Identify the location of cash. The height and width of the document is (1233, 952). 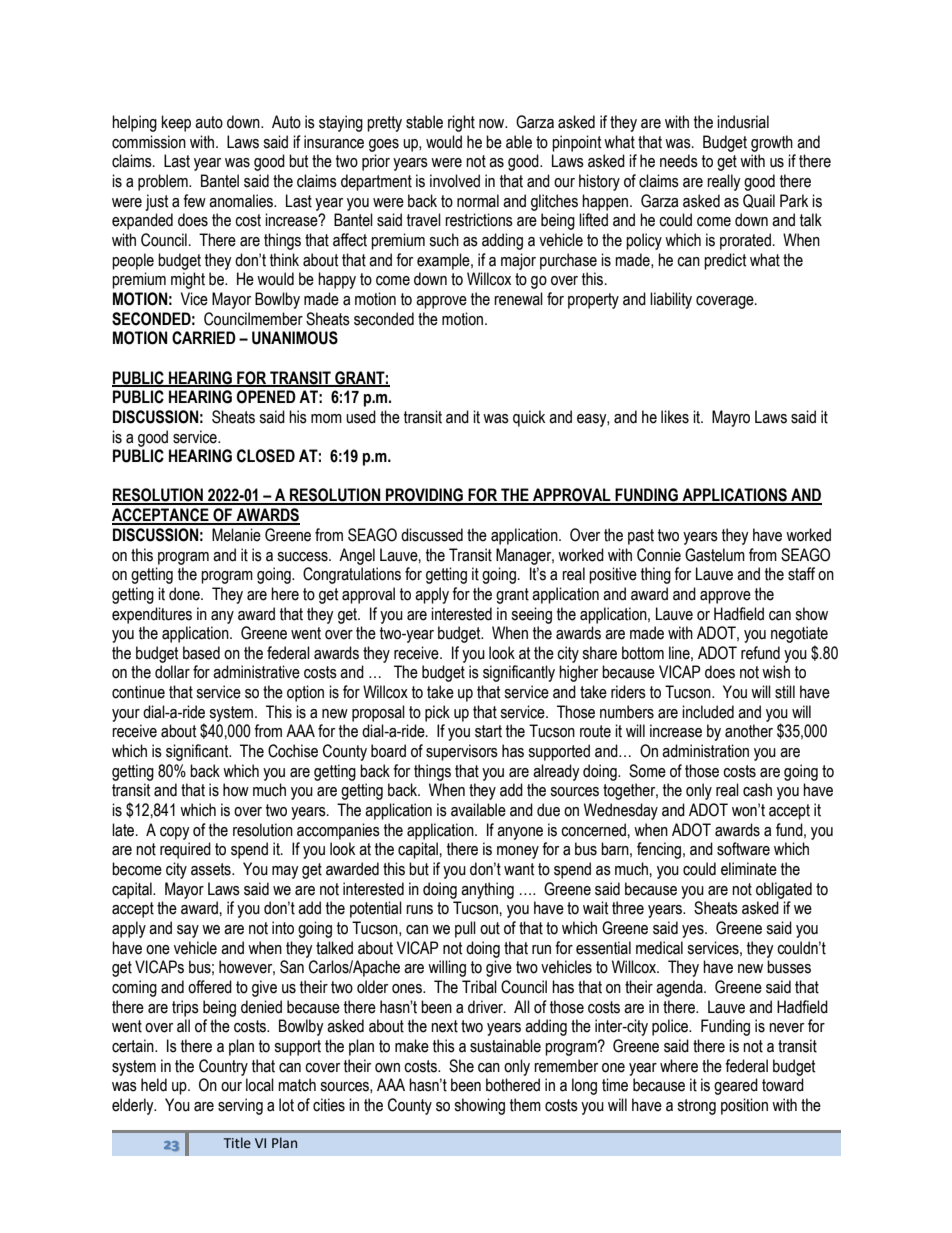
(757, 790).
